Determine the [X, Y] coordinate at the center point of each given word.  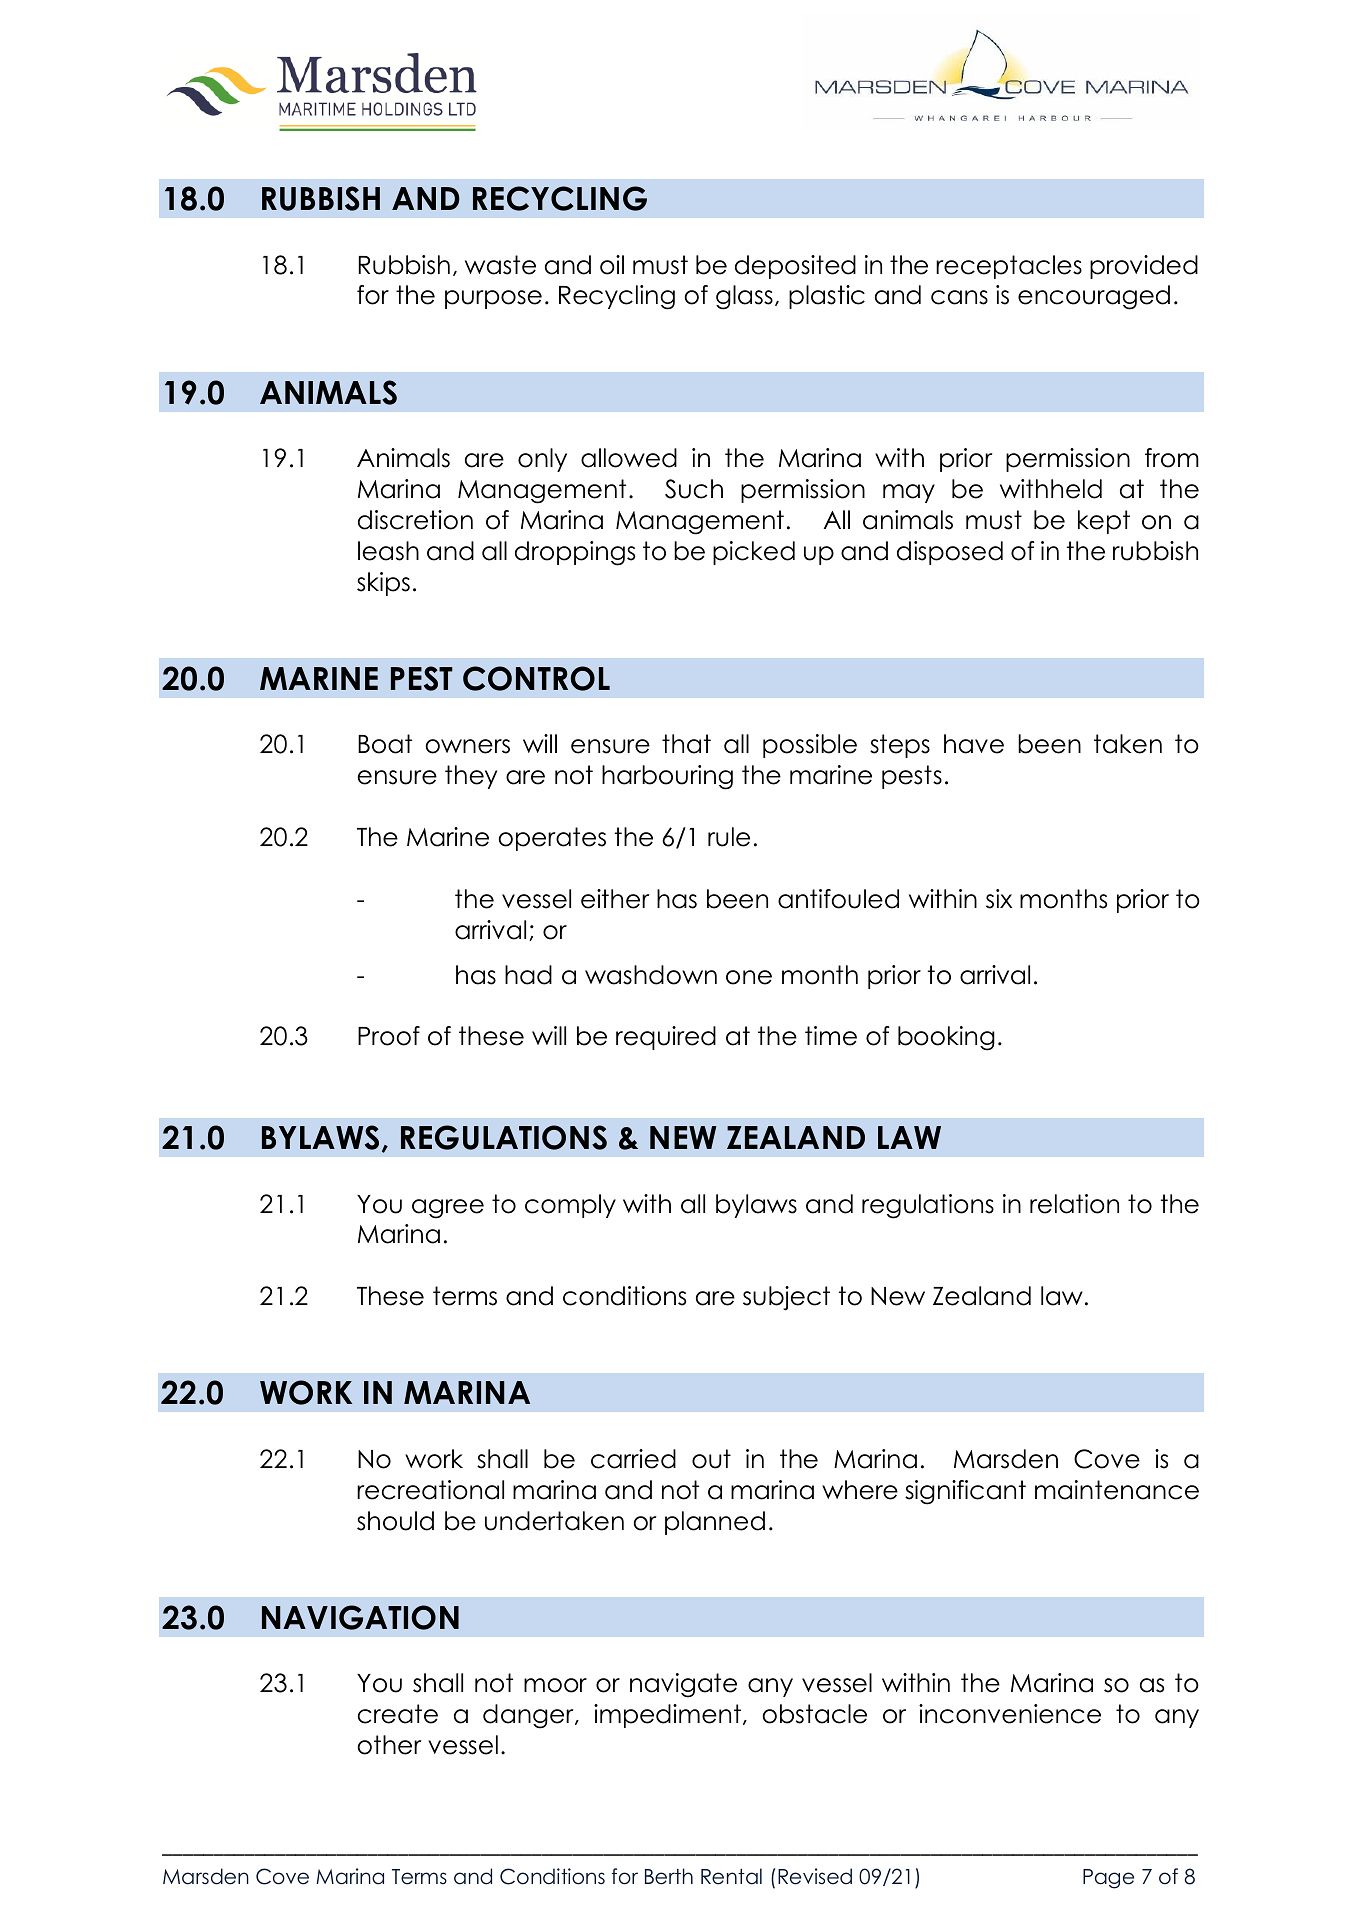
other [389, 1745]
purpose [493, 299]
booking [946, 1038]
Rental [731, 1876]
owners [467, 746]
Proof [389, 1036]
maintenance [1117, 1490]
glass [744, 297]
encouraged [1094, 297]
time [831, 1036]
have [974, 744]
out [711, 1459]
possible [810, 746]
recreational [430, 1490]
